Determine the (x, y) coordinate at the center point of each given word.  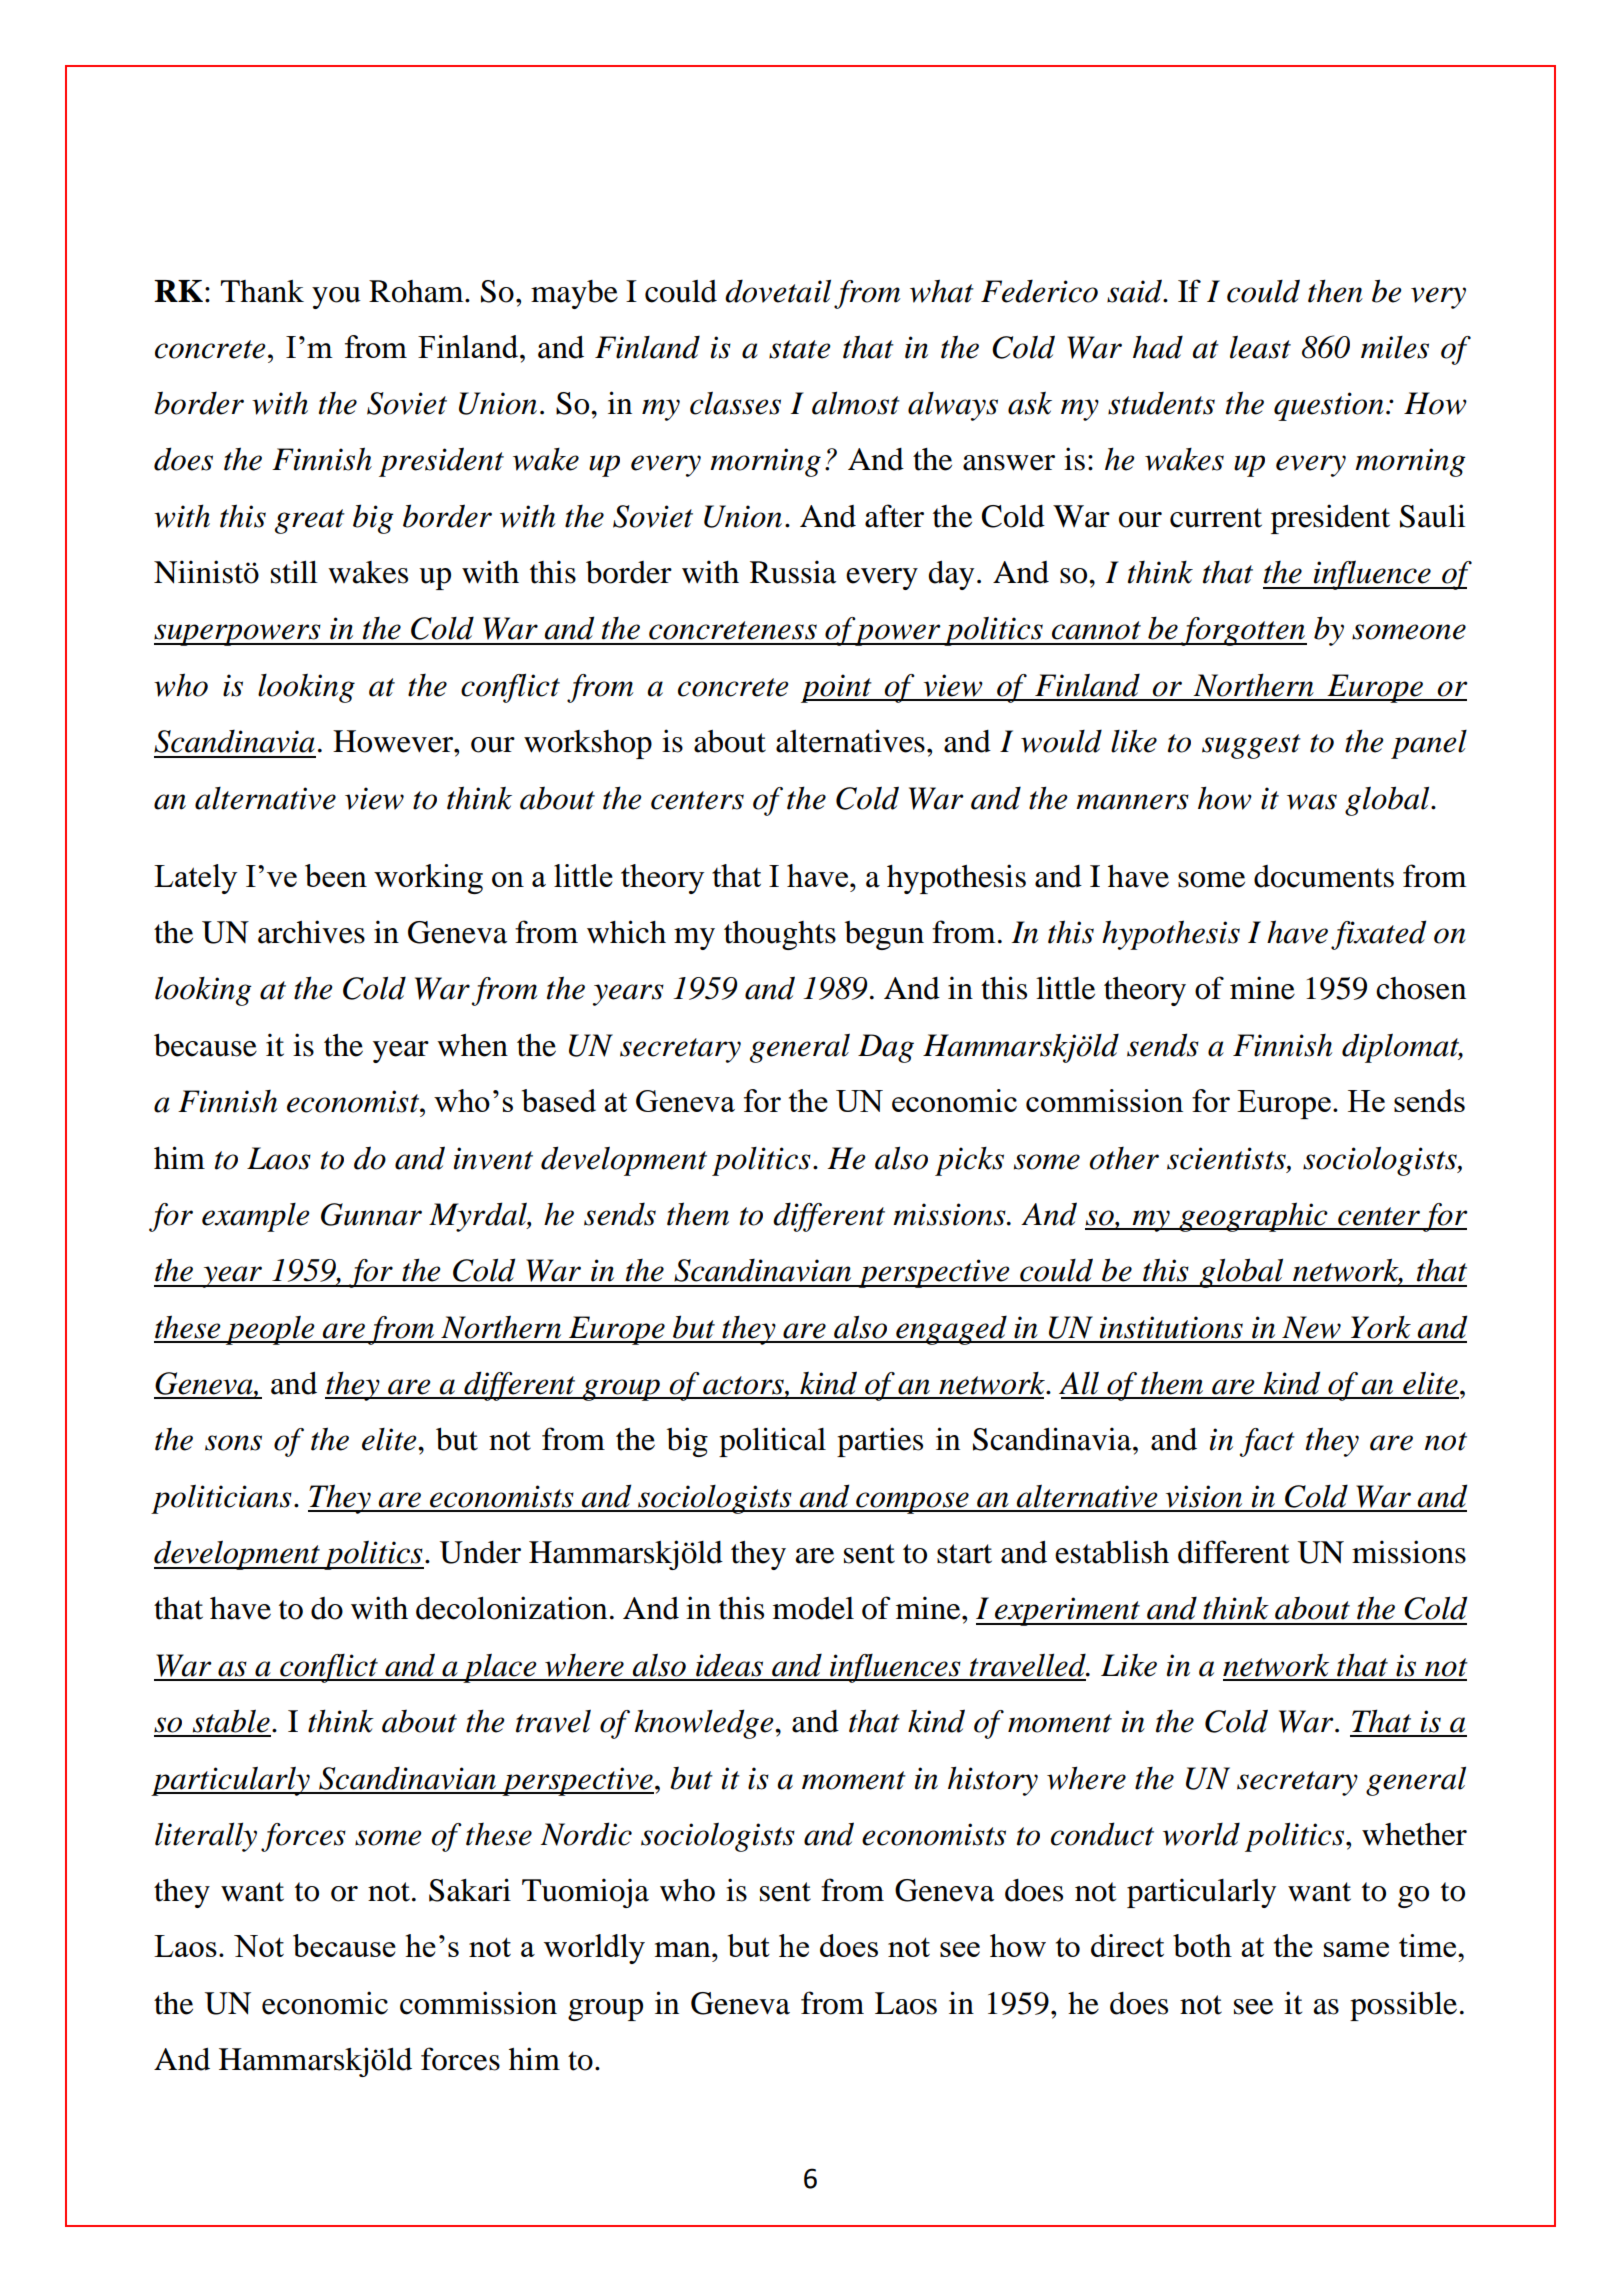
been (336, 875)
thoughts (780, 935)
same (1356, 1949)
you (336, 298)
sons (233, 1443)
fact (1267, 1442)
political (772, 1442)
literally (206, 1837)
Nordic (586, 1834)
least (1260, 347)
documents (1324, 876)
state (800, 349)
